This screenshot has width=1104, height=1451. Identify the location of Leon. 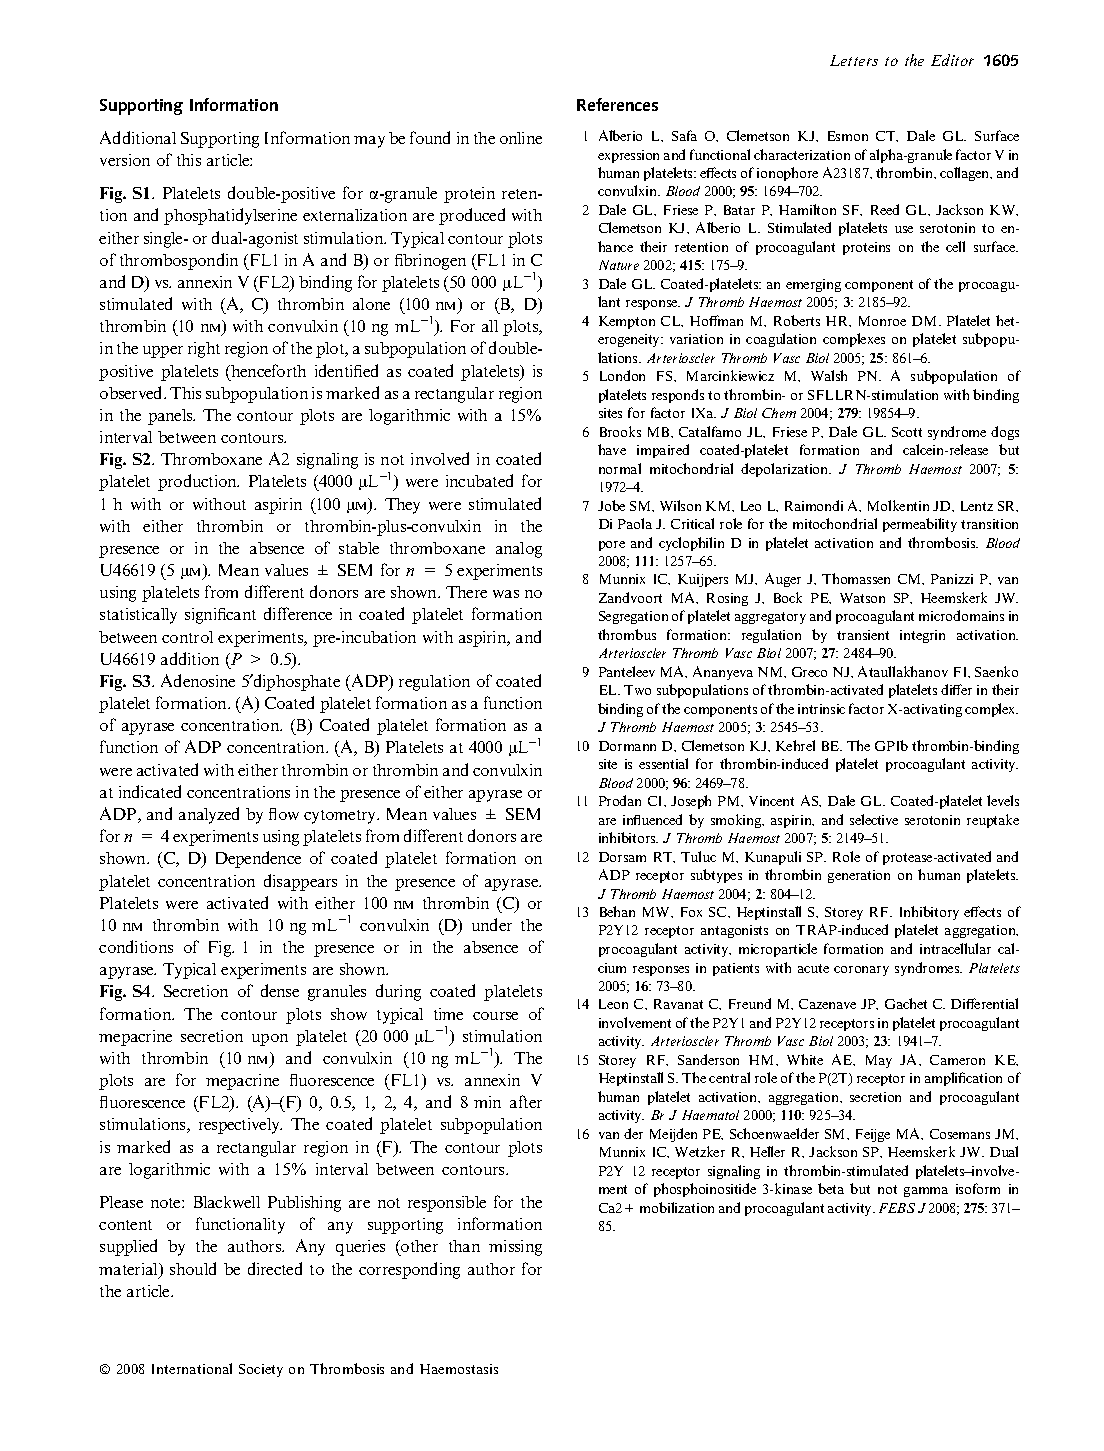
(613, 1004).
